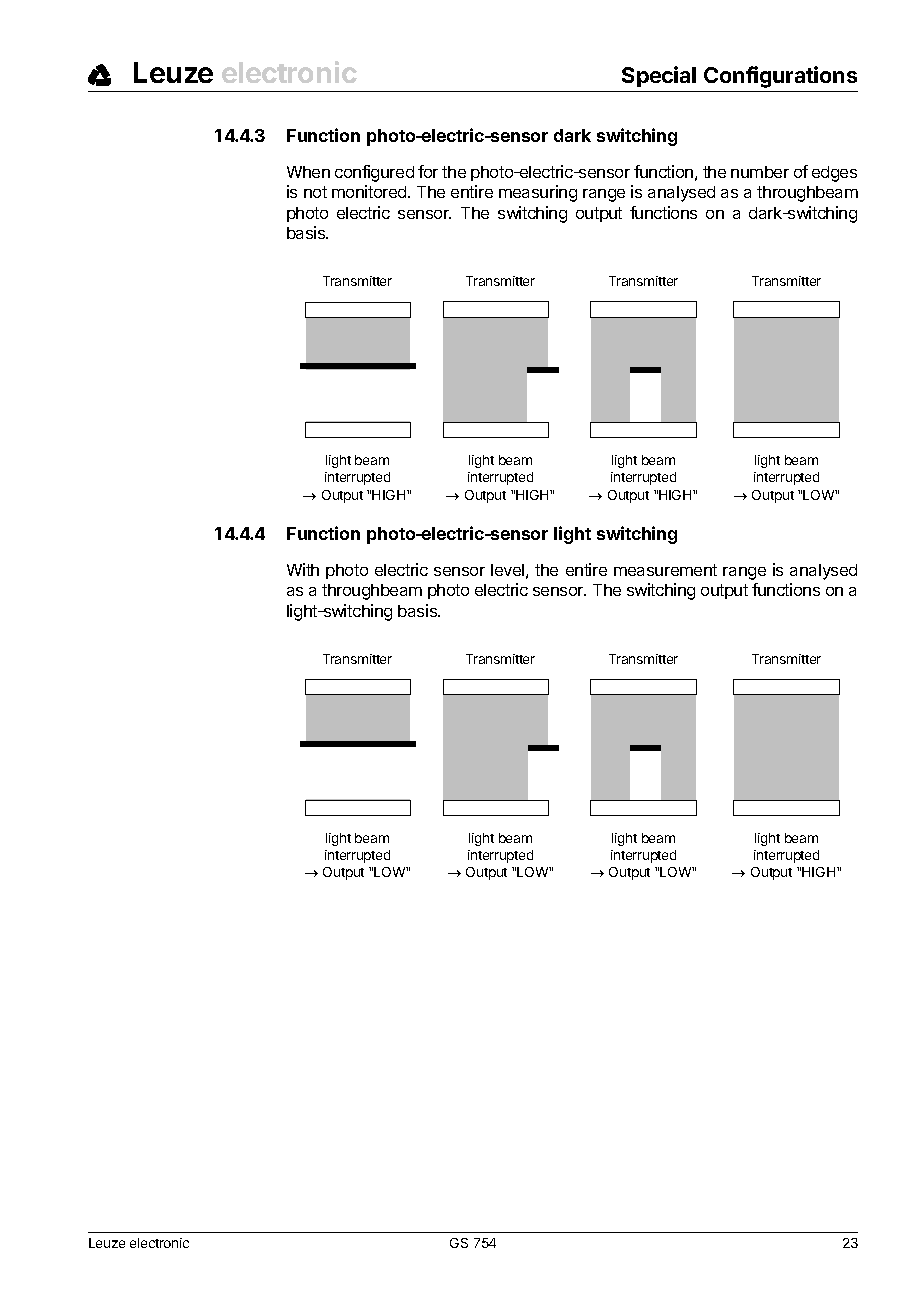  I want to click on measuring, so click(538, 193).
